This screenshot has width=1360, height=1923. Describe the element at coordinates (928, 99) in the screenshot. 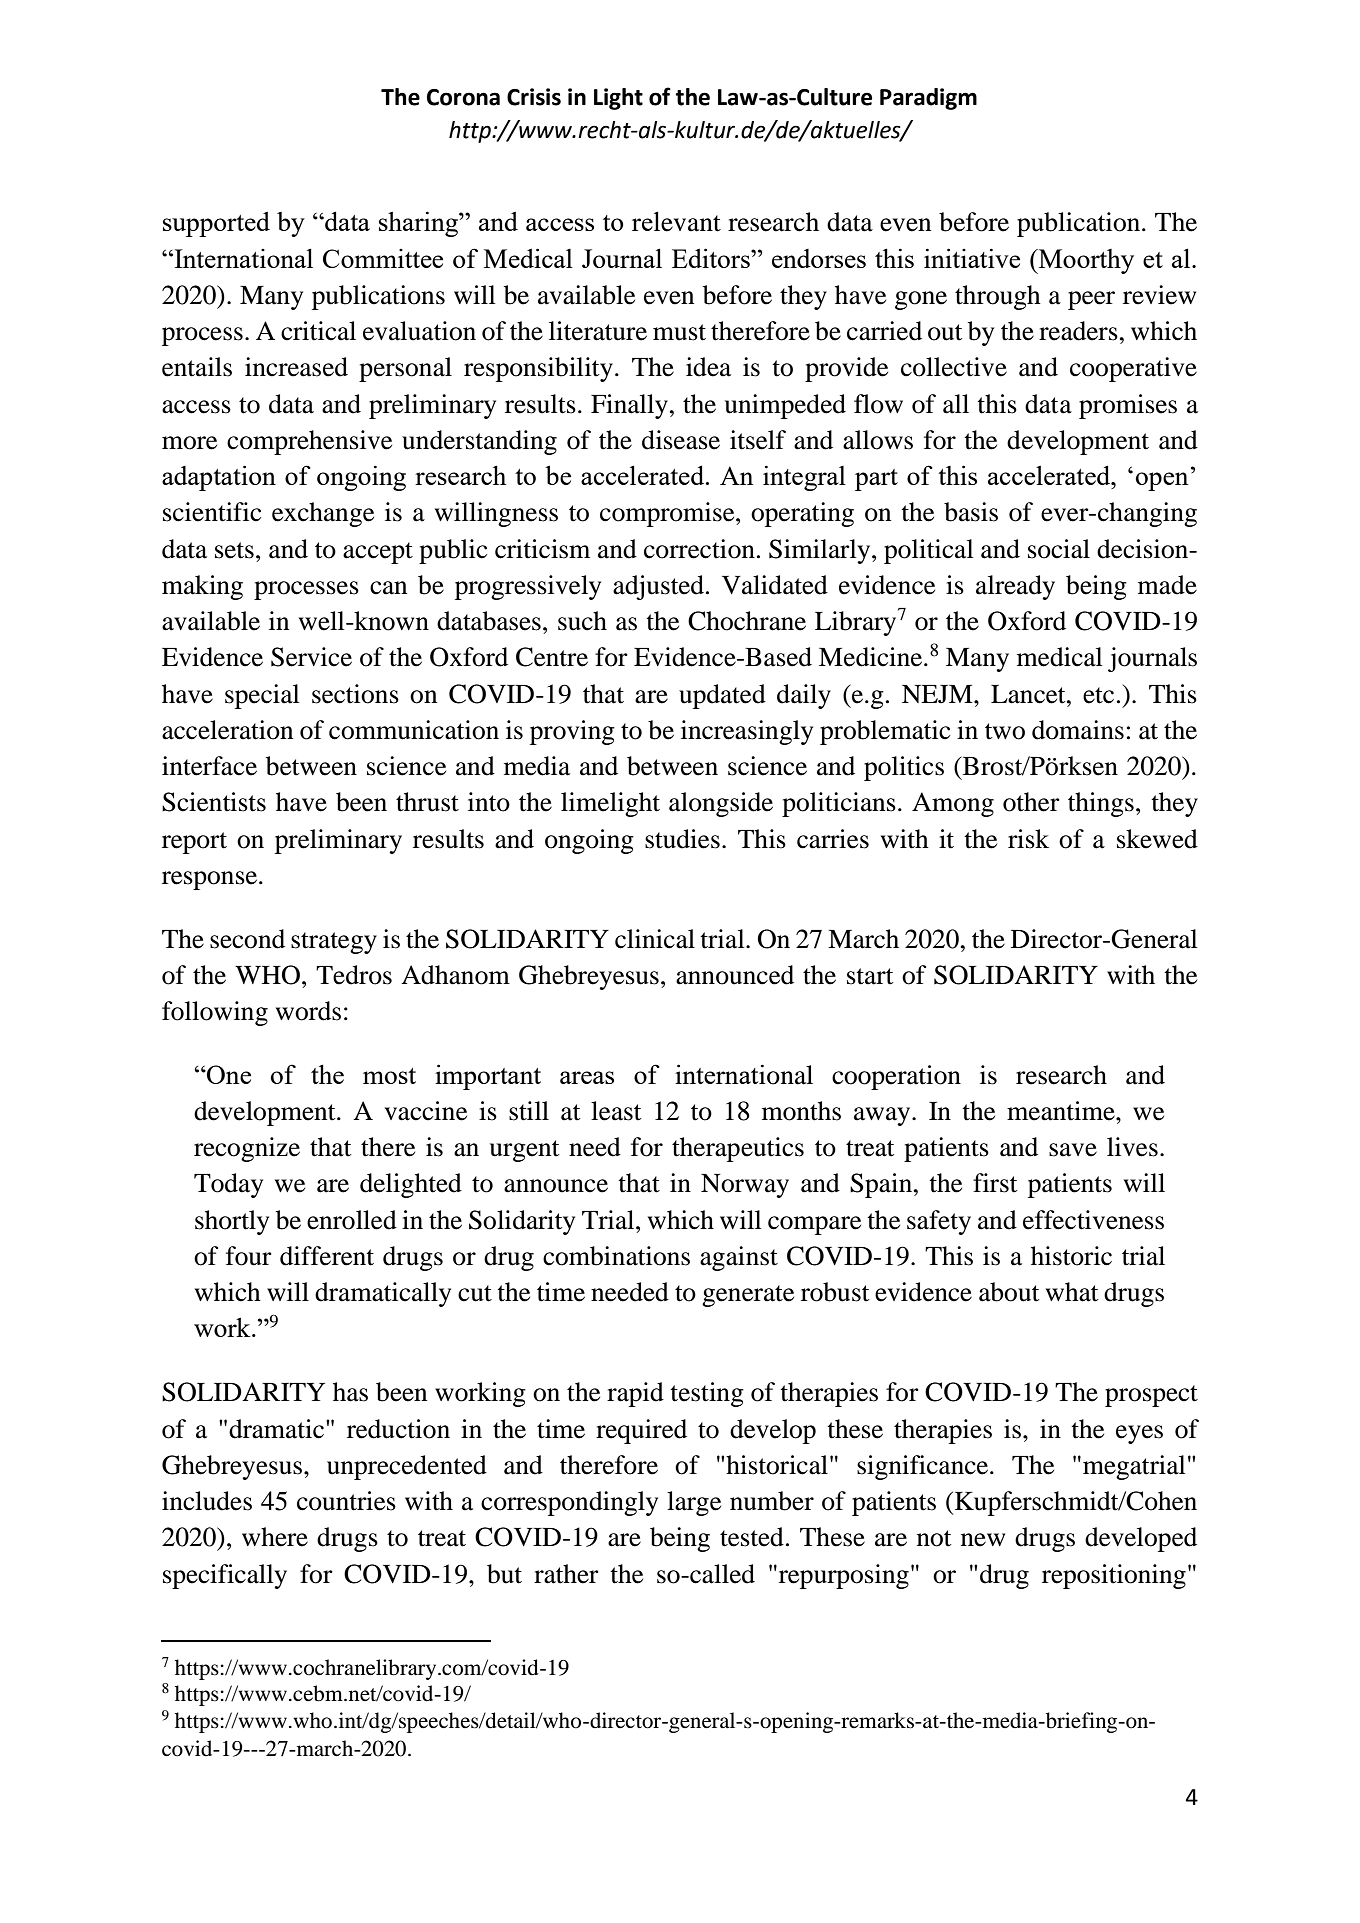

I see `Paradigm` at that location.
